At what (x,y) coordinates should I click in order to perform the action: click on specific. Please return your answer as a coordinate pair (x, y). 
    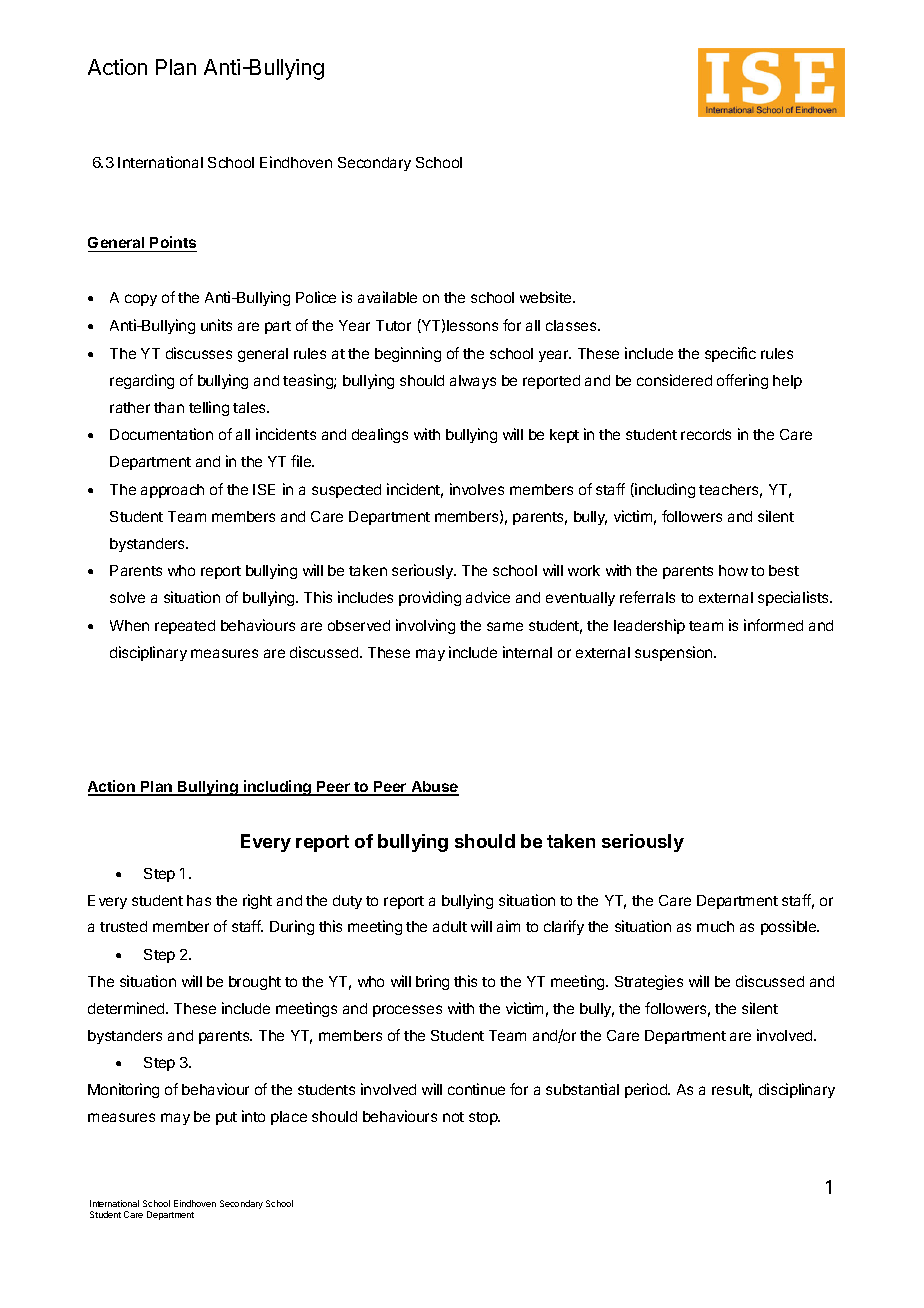
    Looking at the image, I should click on (730, 354).
